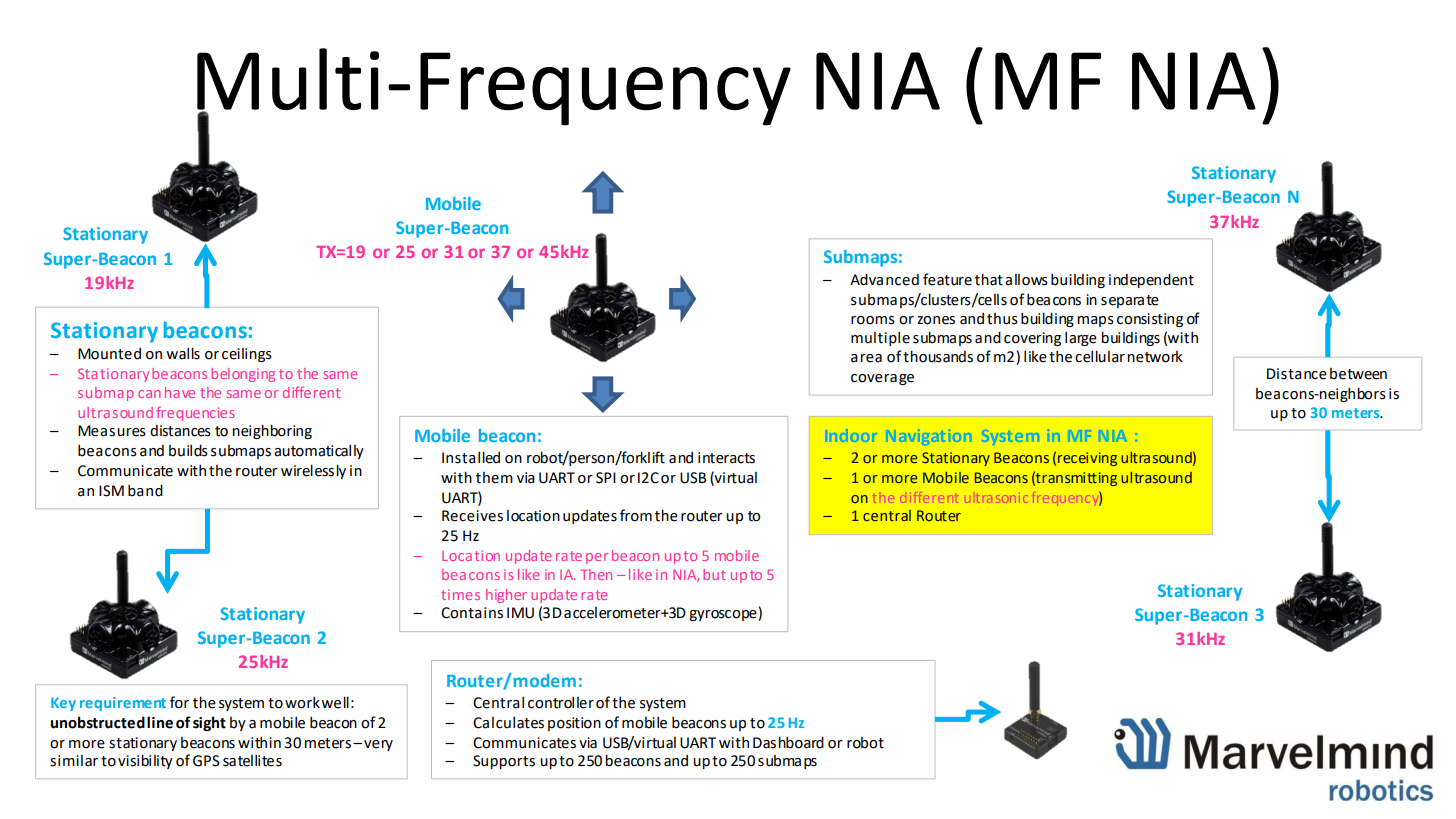 The image size is (1456, 819). I want to click on GPS, so click(206, 761).
